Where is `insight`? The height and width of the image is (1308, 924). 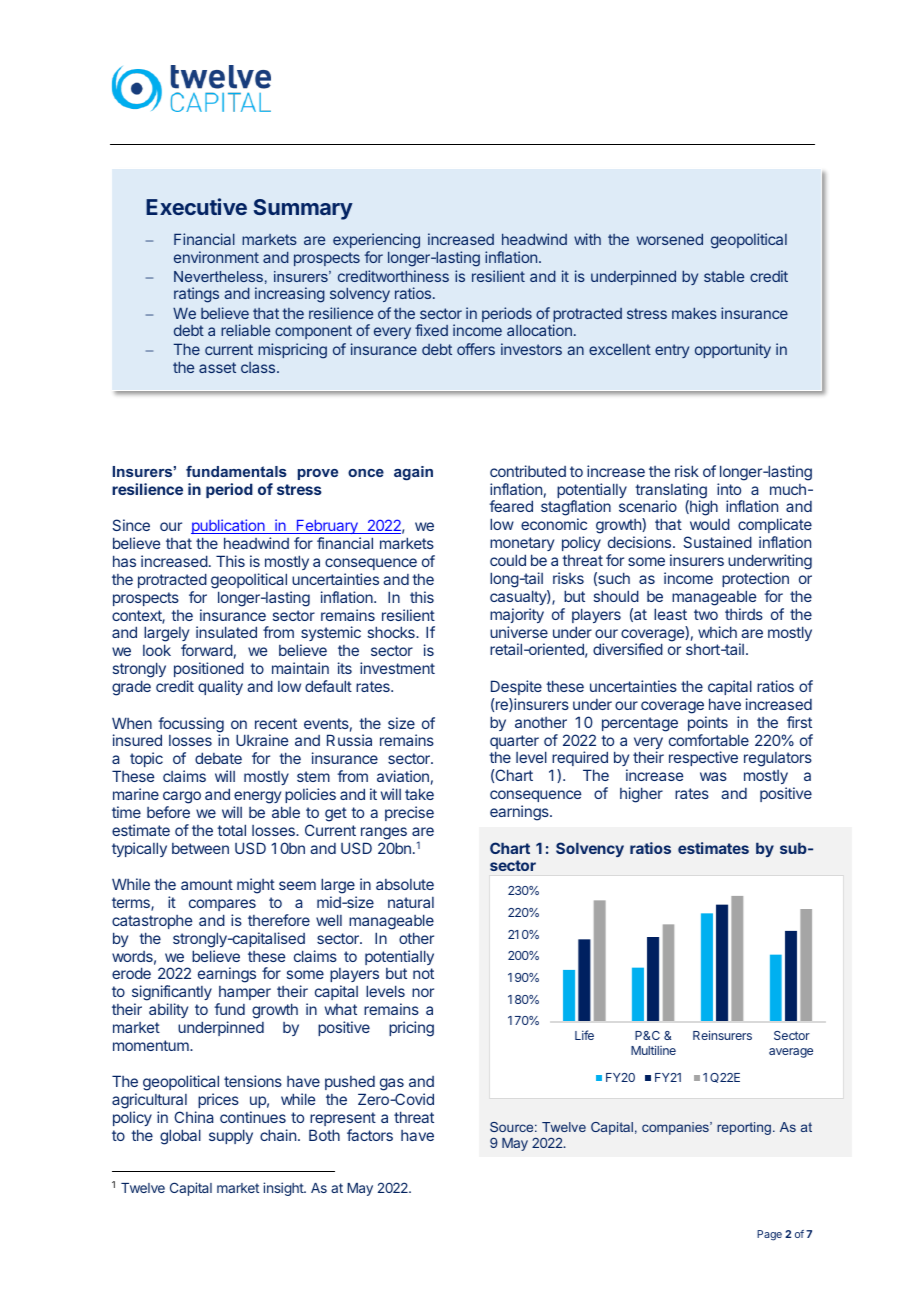 insight is located at coordinates (284, 1189).
